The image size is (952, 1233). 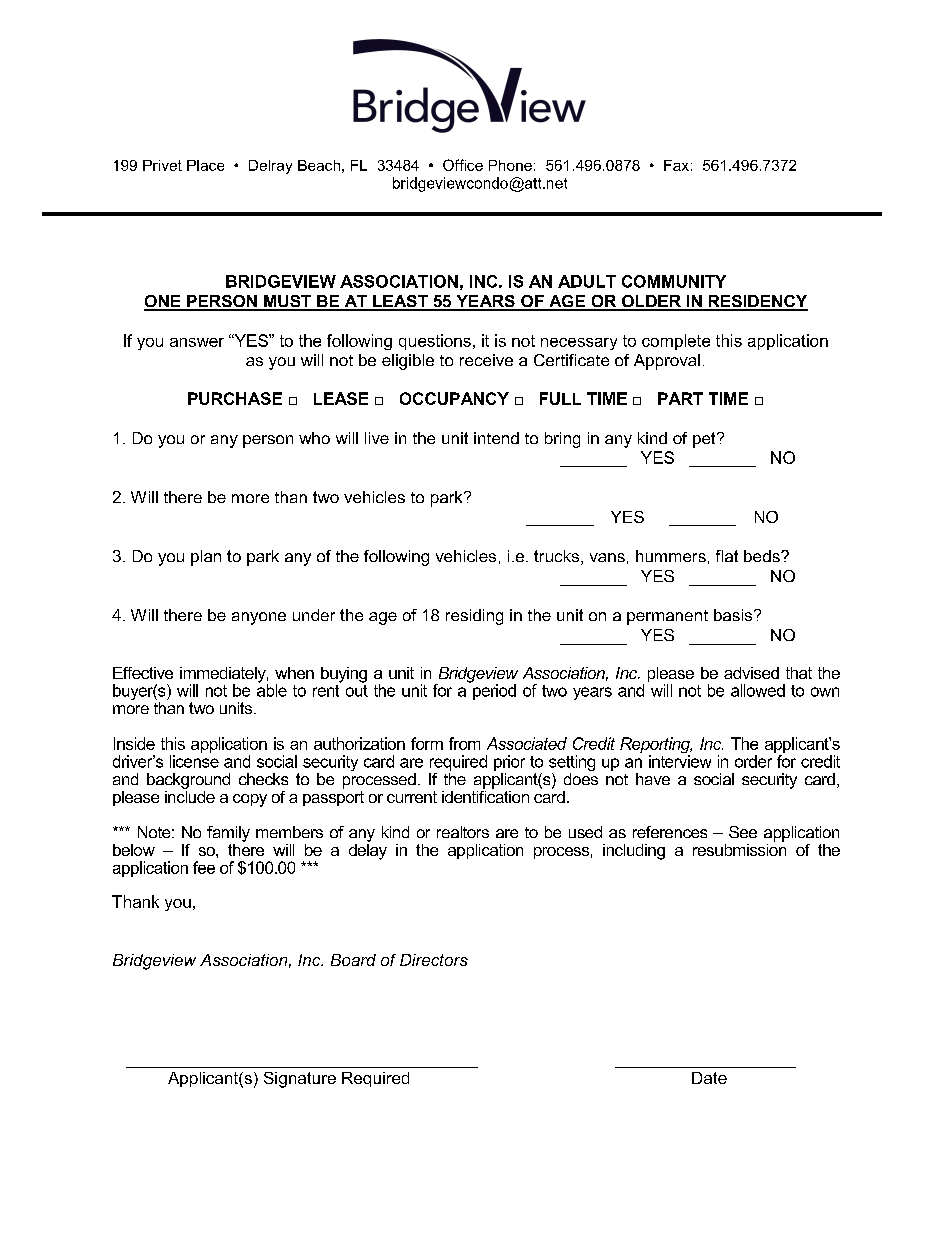 I want to click on under, so click(x=314, y=615).
